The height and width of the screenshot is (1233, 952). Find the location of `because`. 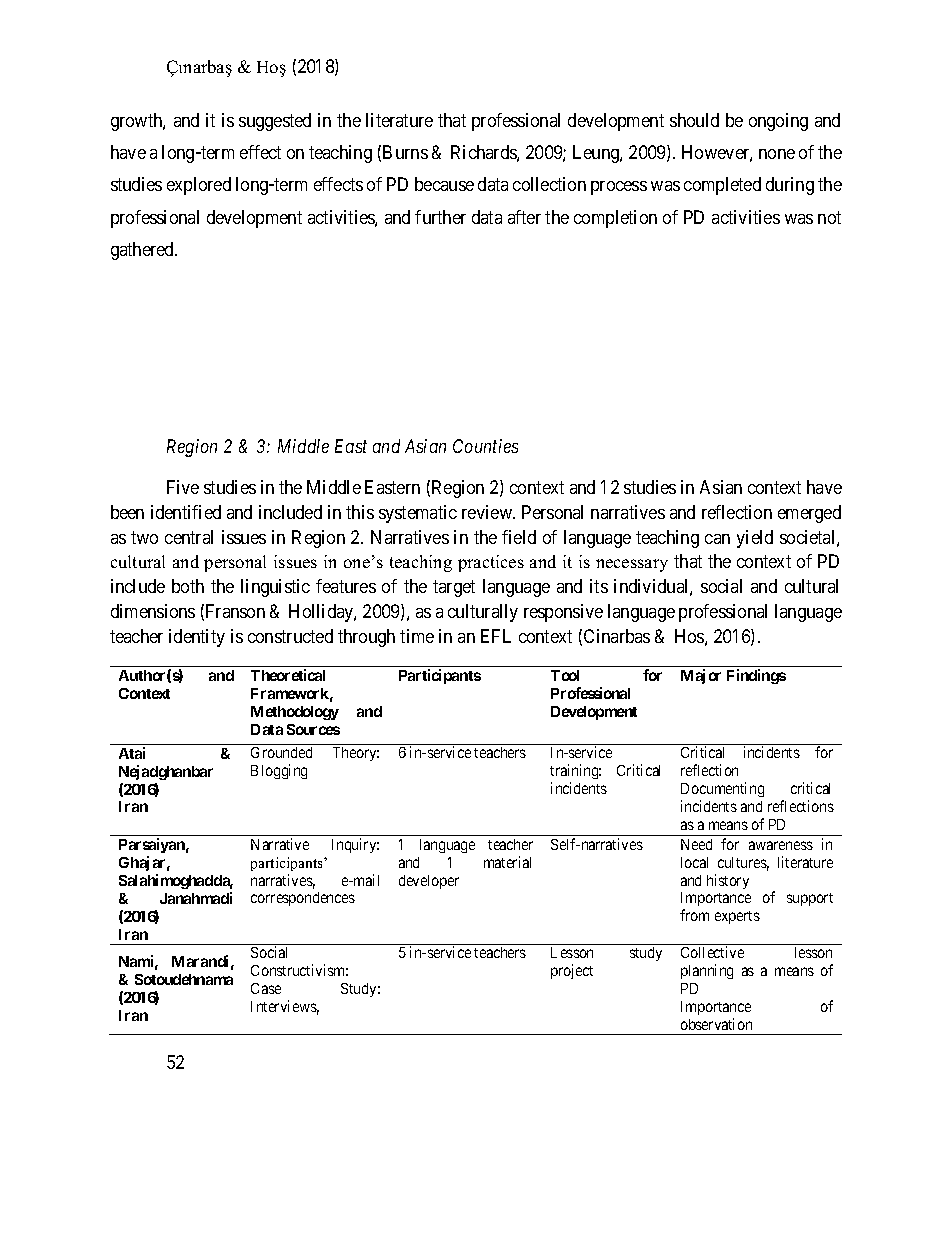

because is located at coordinates (444, 184).
